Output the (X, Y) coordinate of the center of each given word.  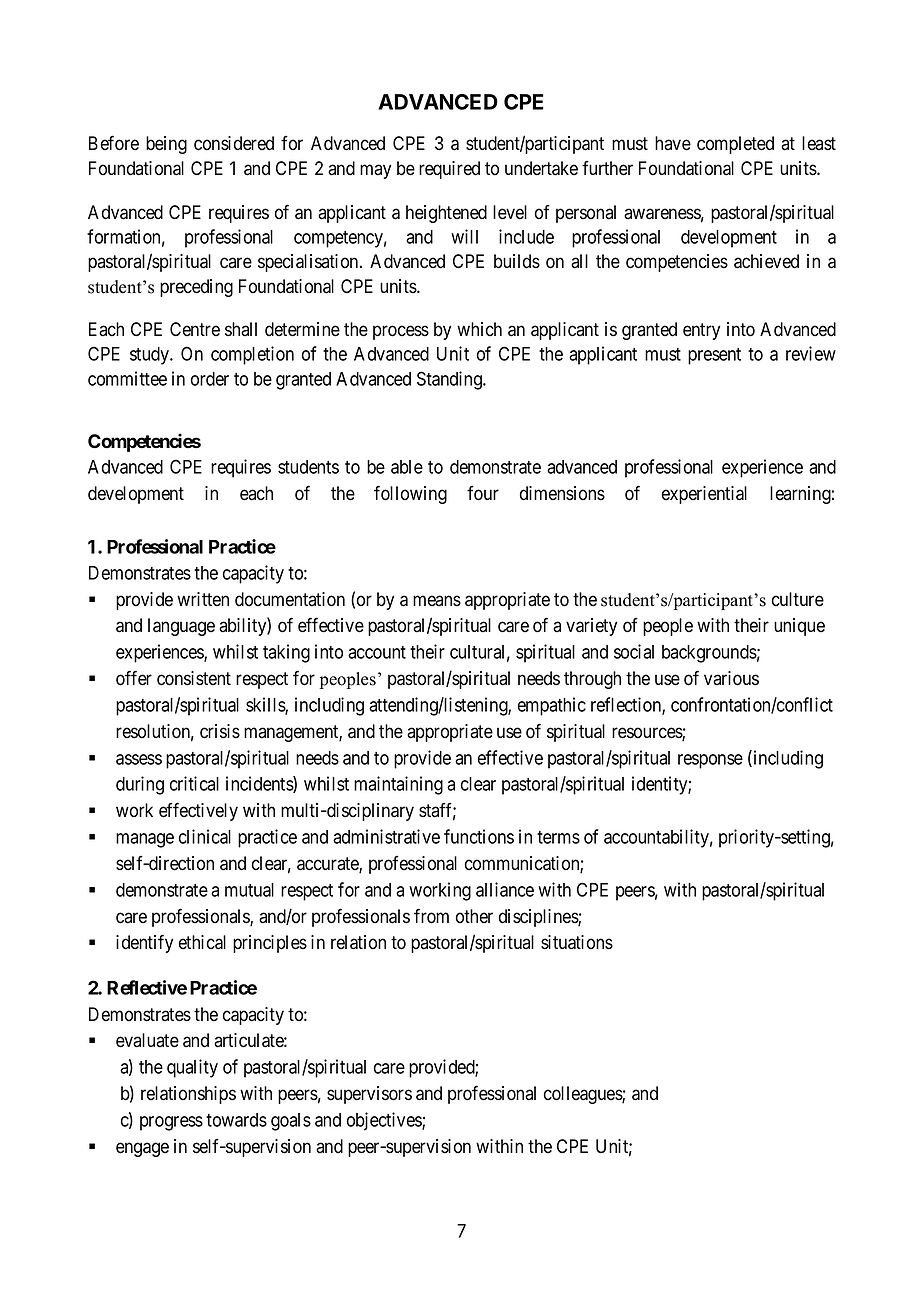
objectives (385, 1121)
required (449, 170)
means (437, 601)
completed (735, 145)
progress (171, 1123)
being (166, 145)
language (181, 627)
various (731, 678)
